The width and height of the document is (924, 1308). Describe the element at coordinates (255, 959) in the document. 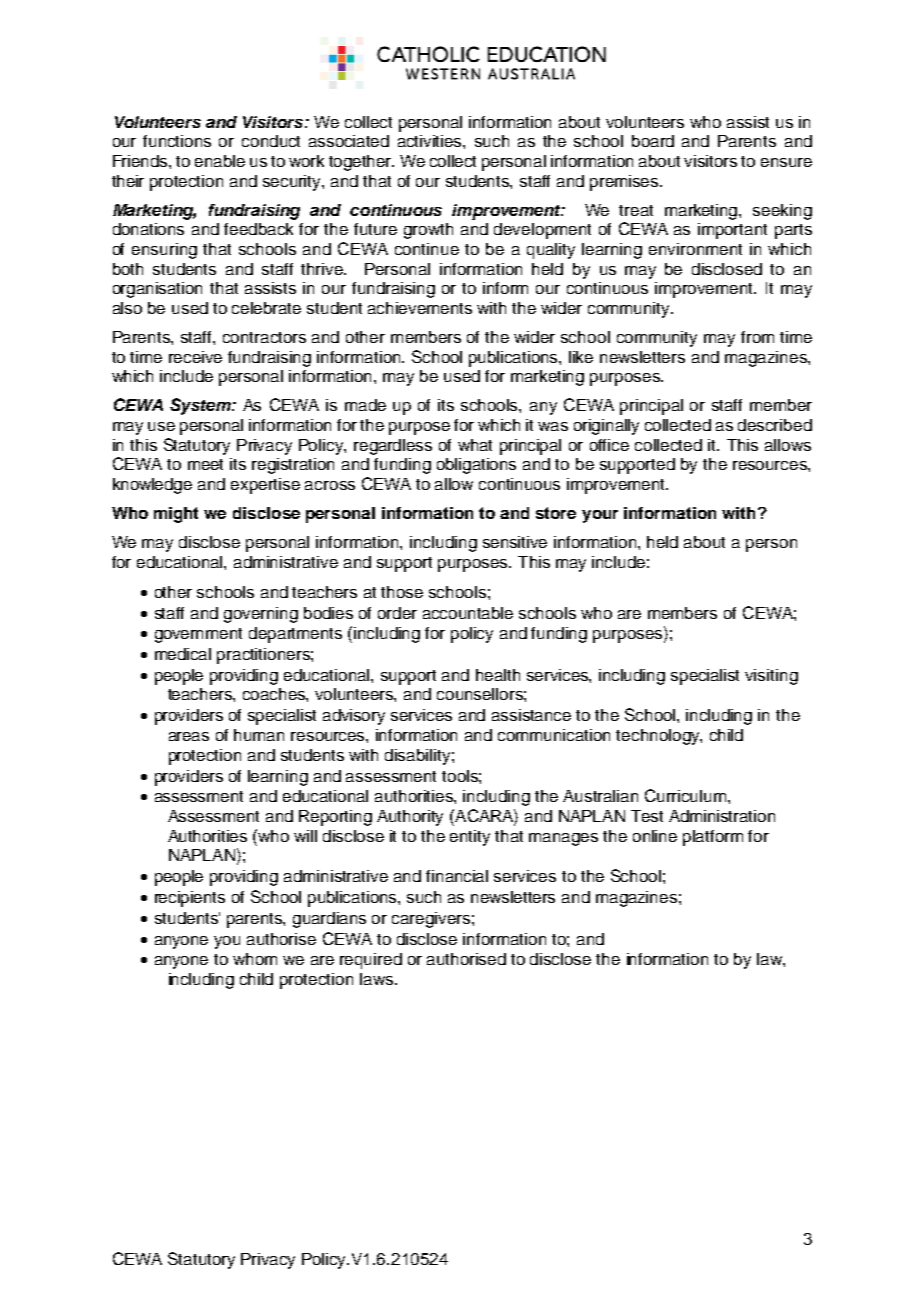

I see `whom` at that location.
